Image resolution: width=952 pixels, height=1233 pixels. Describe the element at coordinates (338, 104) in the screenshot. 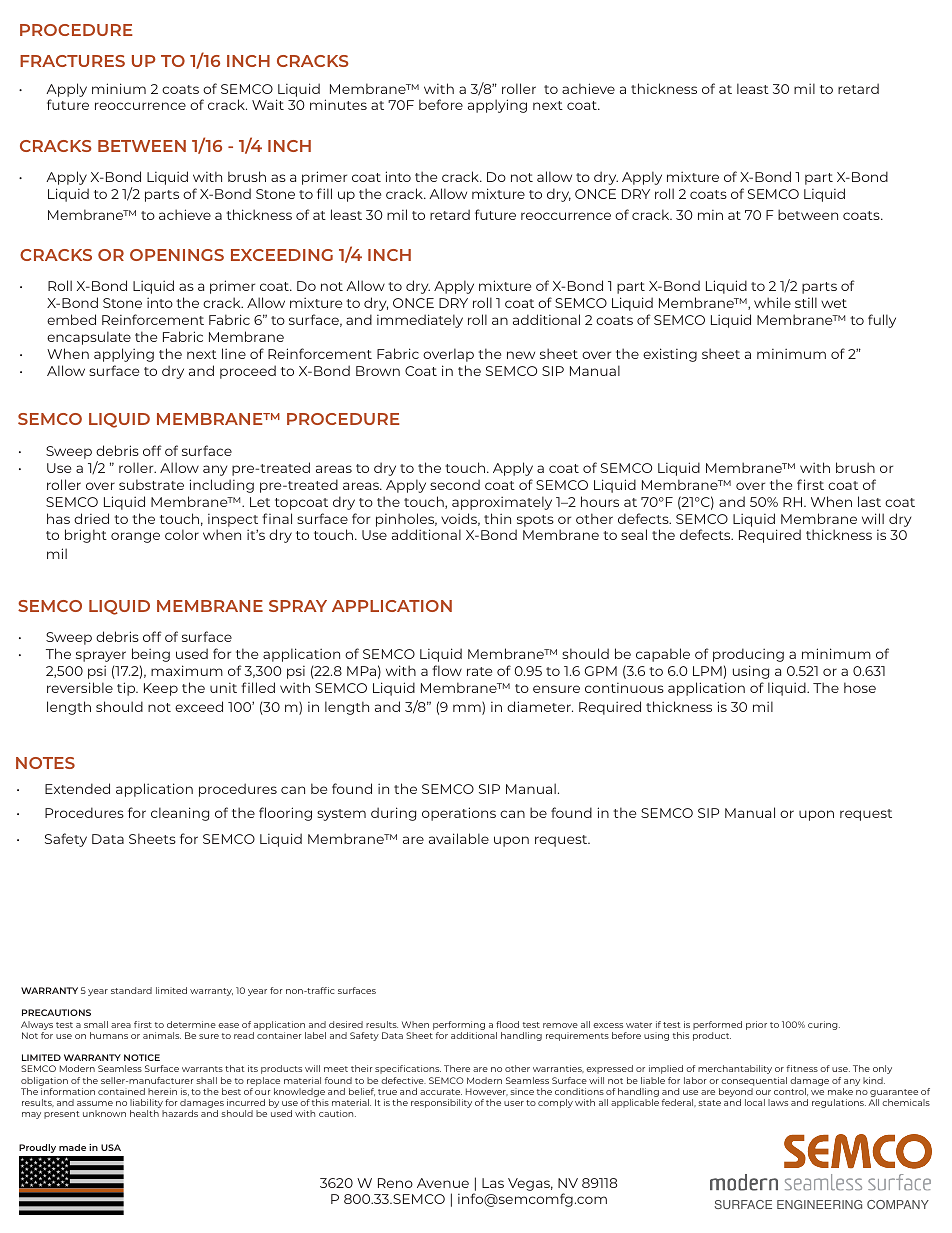

I see `minutes` at that location.
